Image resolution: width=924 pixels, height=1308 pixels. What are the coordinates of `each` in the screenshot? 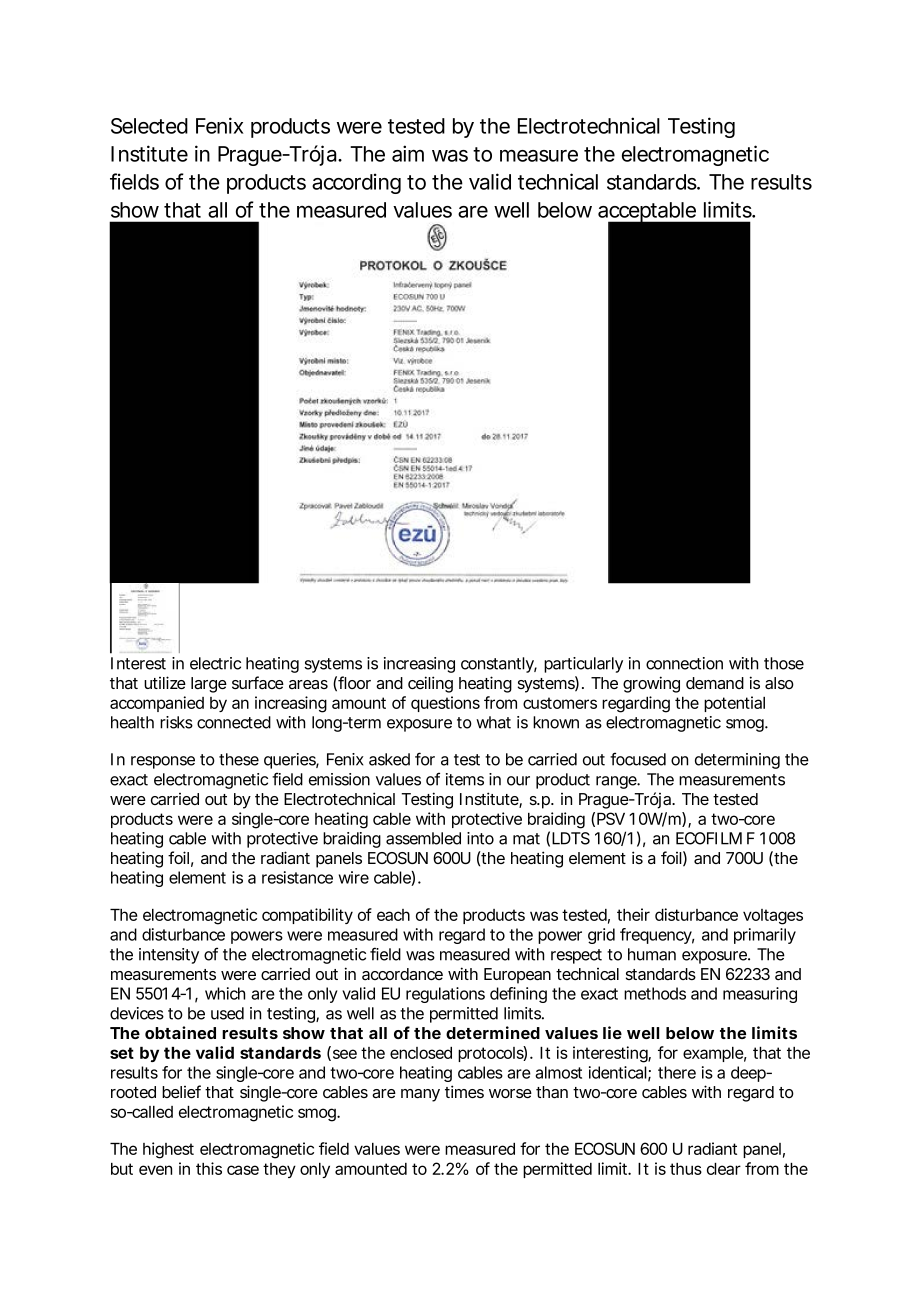 It's located at (393, 915).
